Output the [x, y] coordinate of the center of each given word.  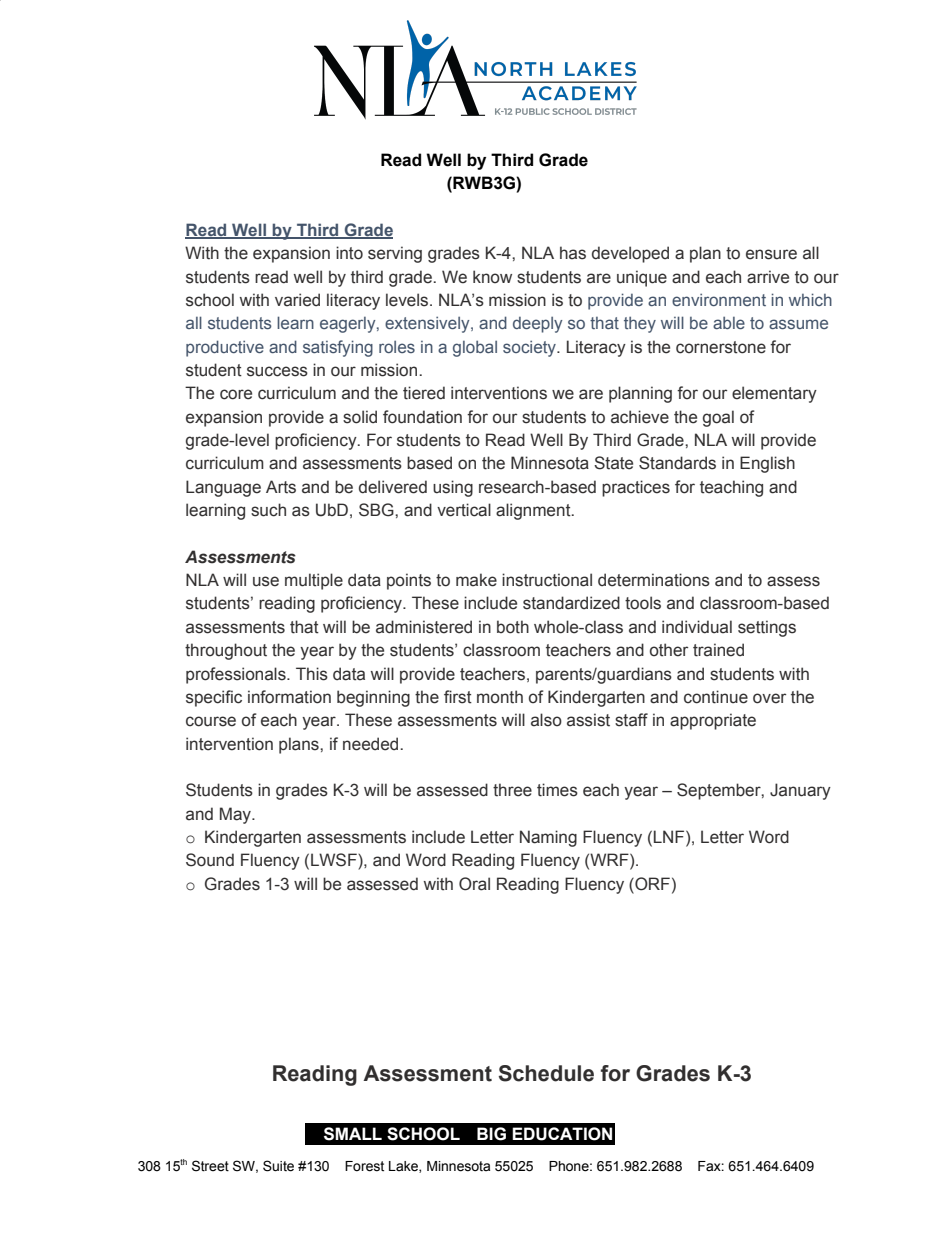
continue [716, 697]
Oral [474, 884]
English [767, 464]
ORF [651, 884]
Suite [278, 1166]
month [500, 697]
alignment [534, 511]
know [492, 277]
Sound [210, 860]
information [289, 697]
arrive [768, 277]
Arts [281, 487]
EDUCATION [562, 1134]
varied [297, 300]
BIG [491, 1134]
